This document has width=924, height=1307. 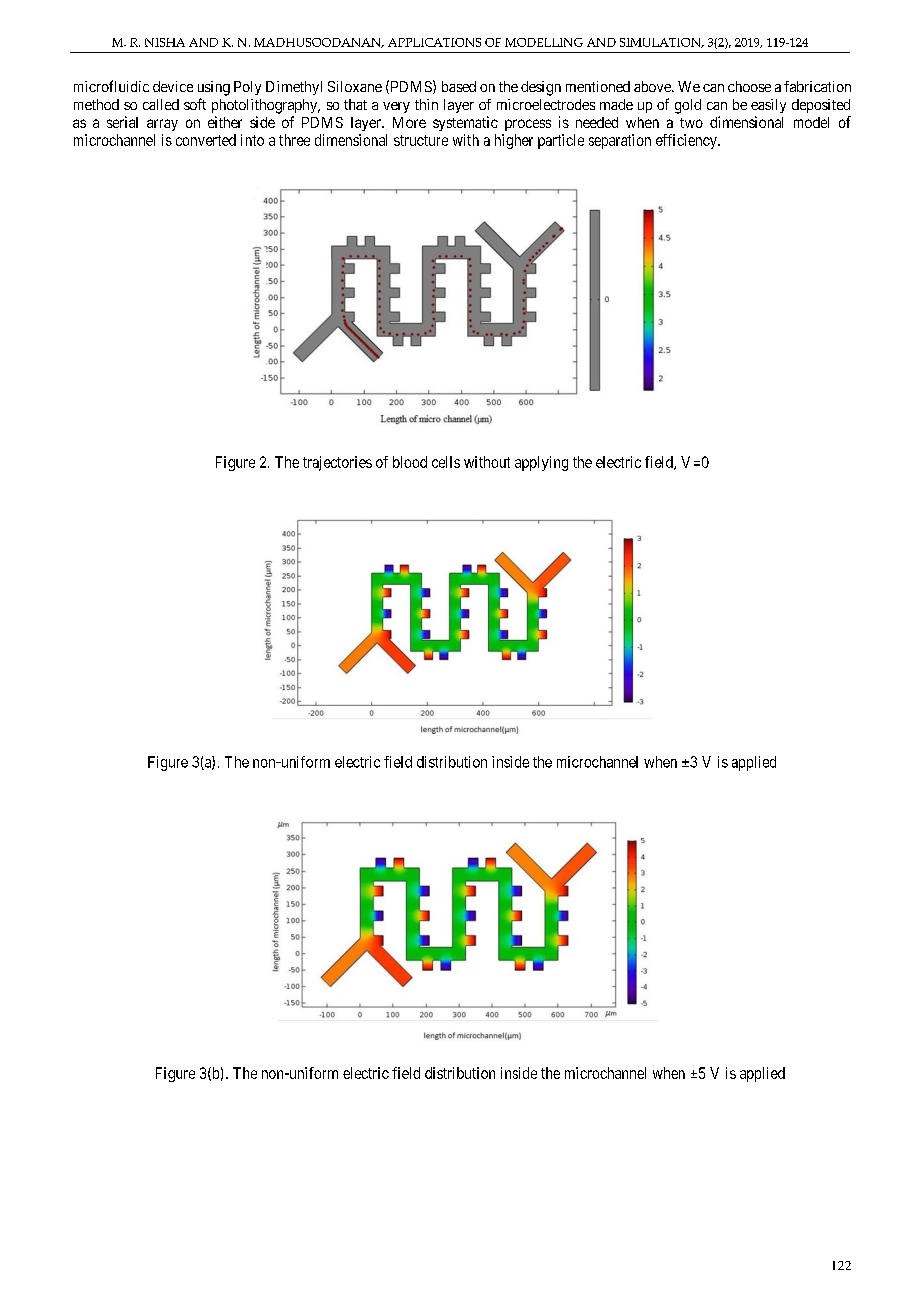 What do you see at coordinates (434, 42) in the document?
I see `APPLICATIONS` at bounding box center [434, 42].
